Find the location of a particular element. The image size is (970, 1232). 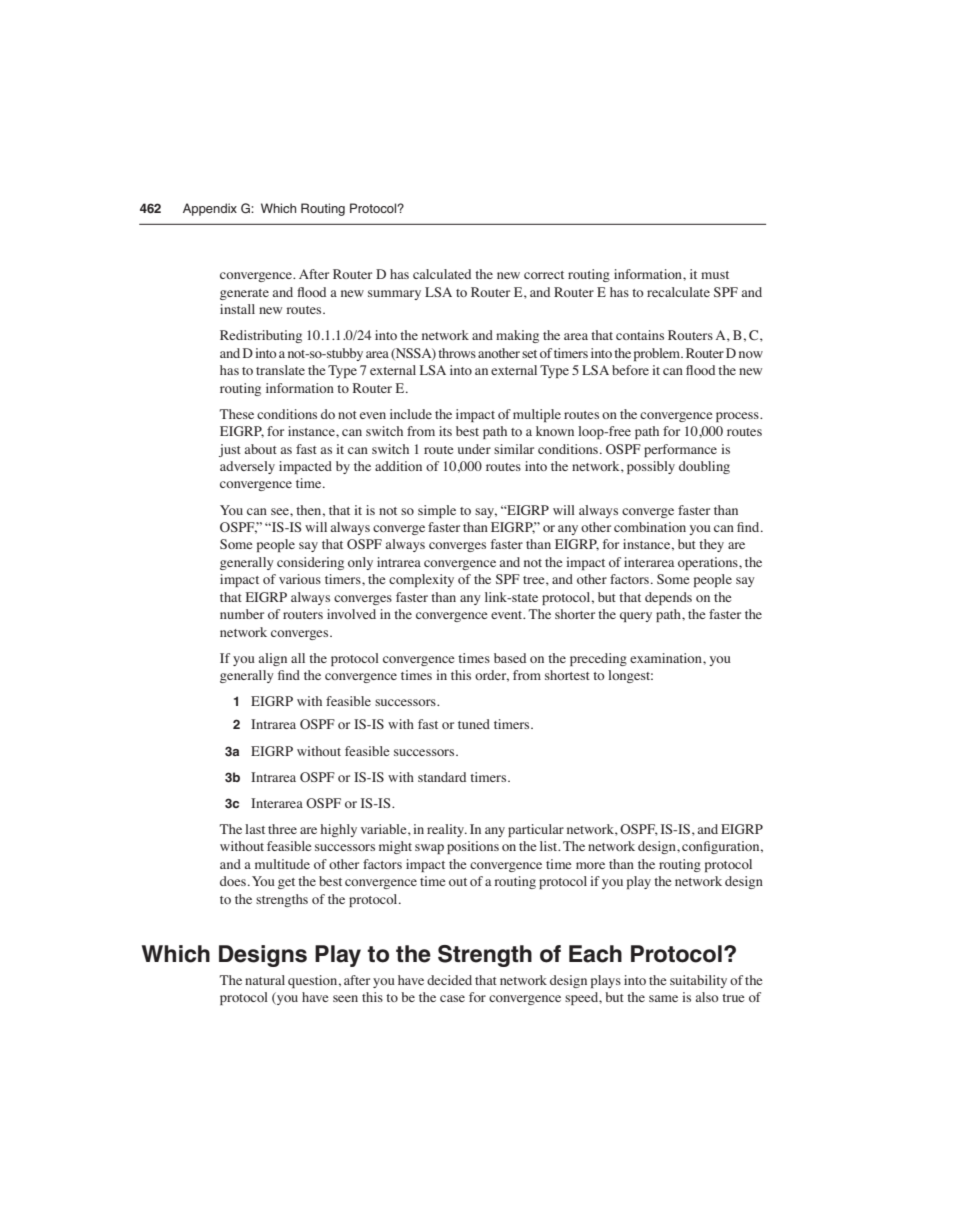

considering is located at coordinates (310, 563).
